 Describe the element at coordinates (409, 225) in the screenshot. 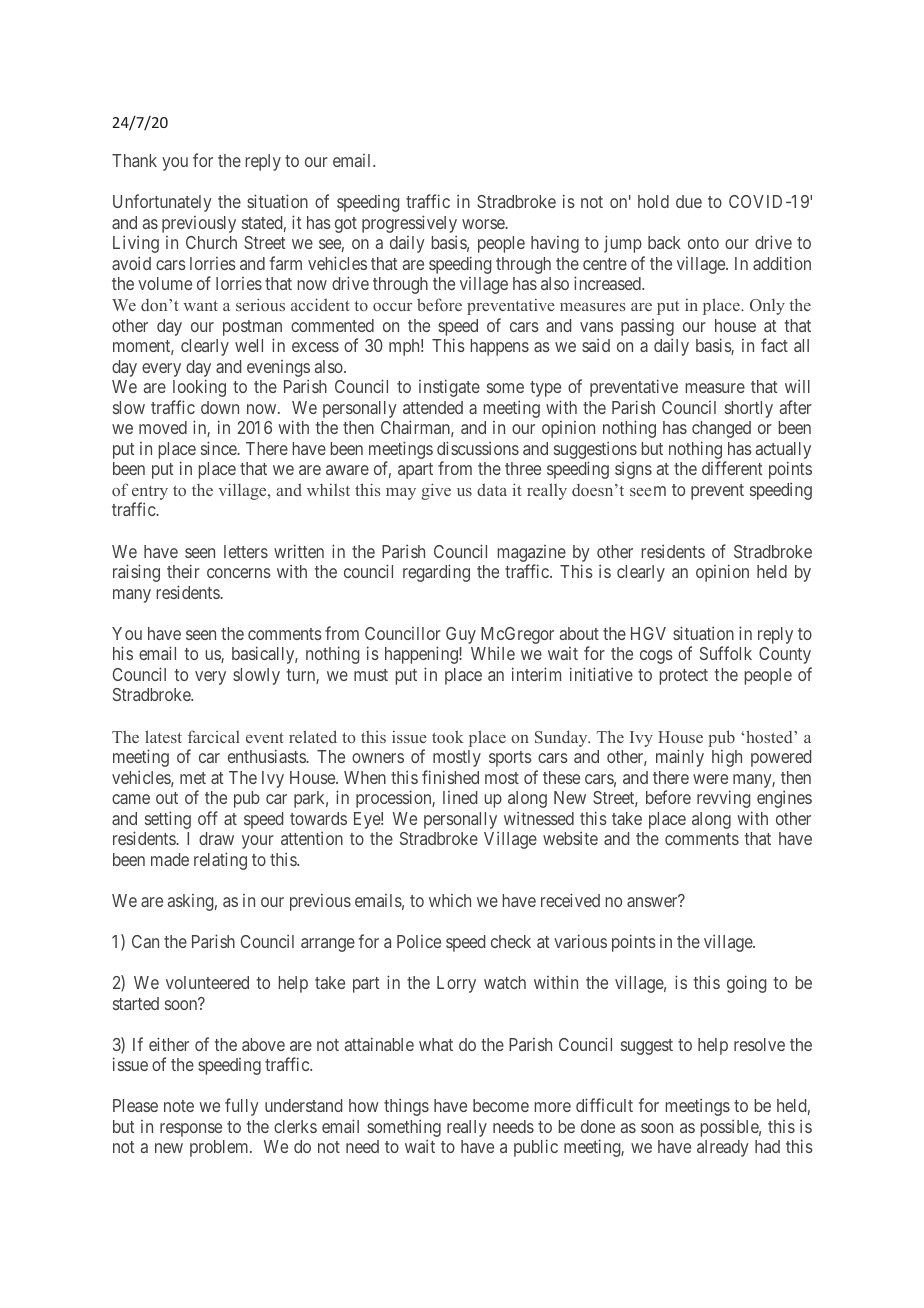

I see `progressively` at that location.
